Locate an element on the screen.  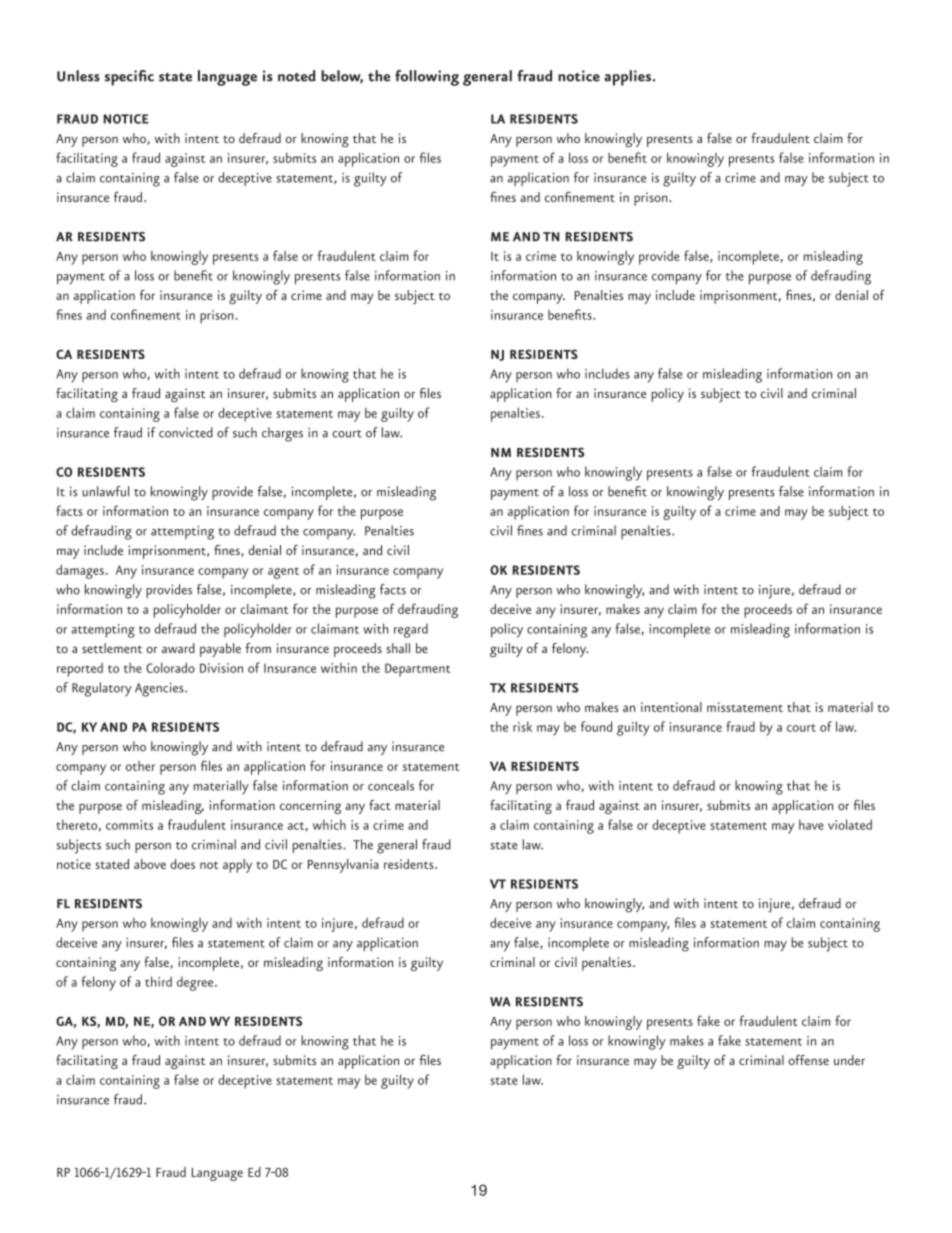
following is located at coordinates (427, 78).
